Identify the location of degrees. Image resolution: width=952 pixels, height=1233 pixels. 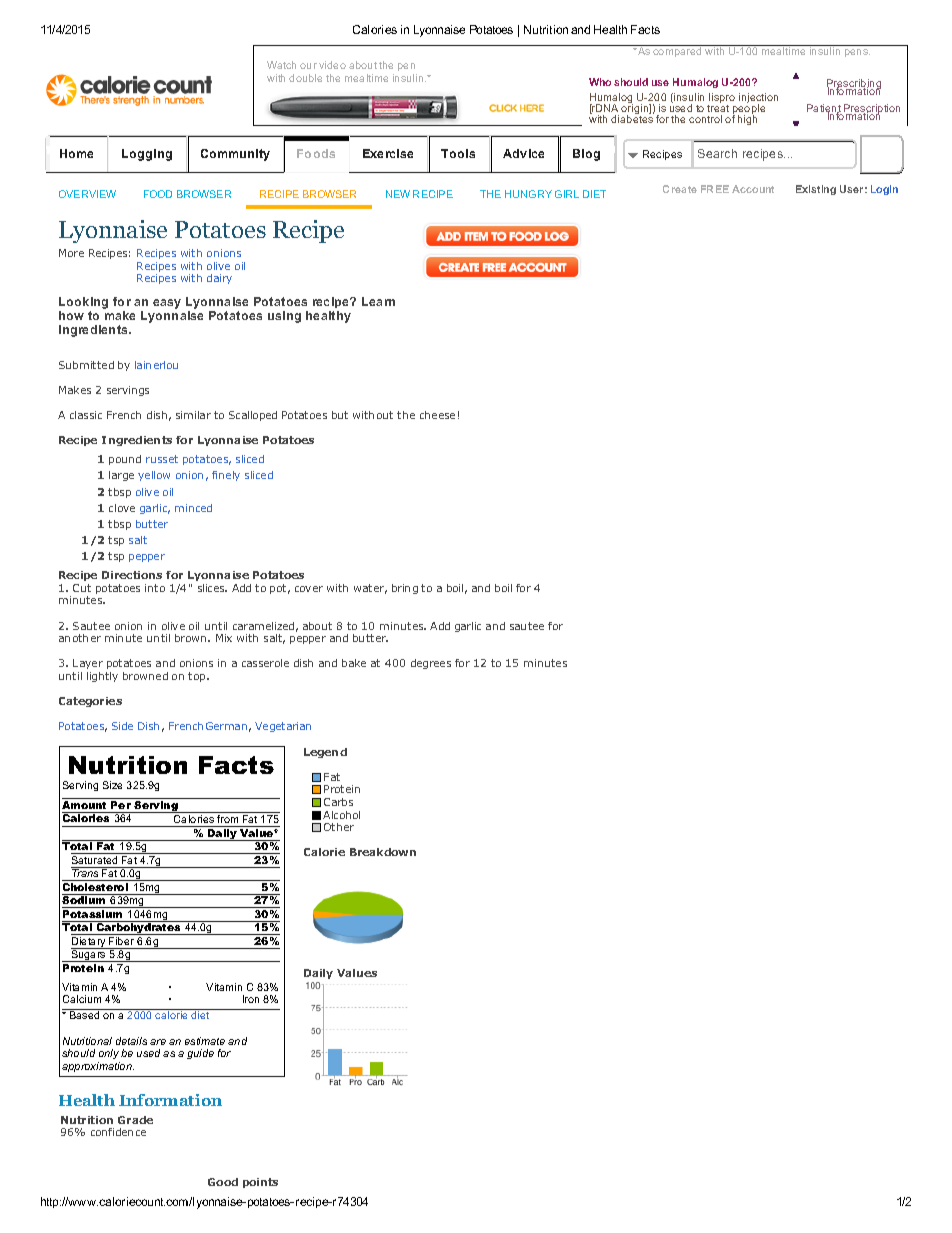
(431, 664).
